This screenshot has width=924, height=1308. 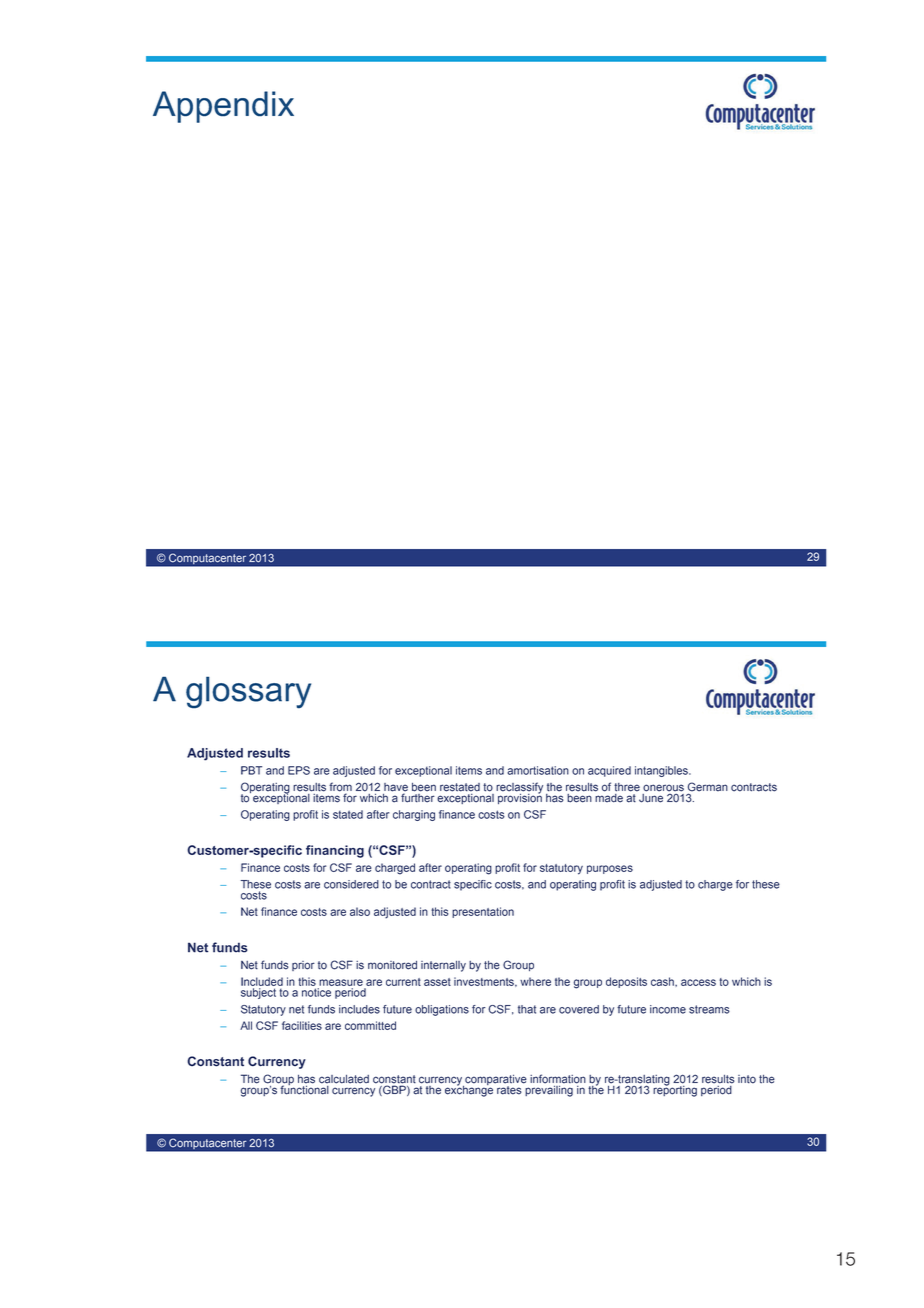 What do you see at coordinates (527, 1009) in the screenshot?
I see `that` at bounding box center [527, 1009].
